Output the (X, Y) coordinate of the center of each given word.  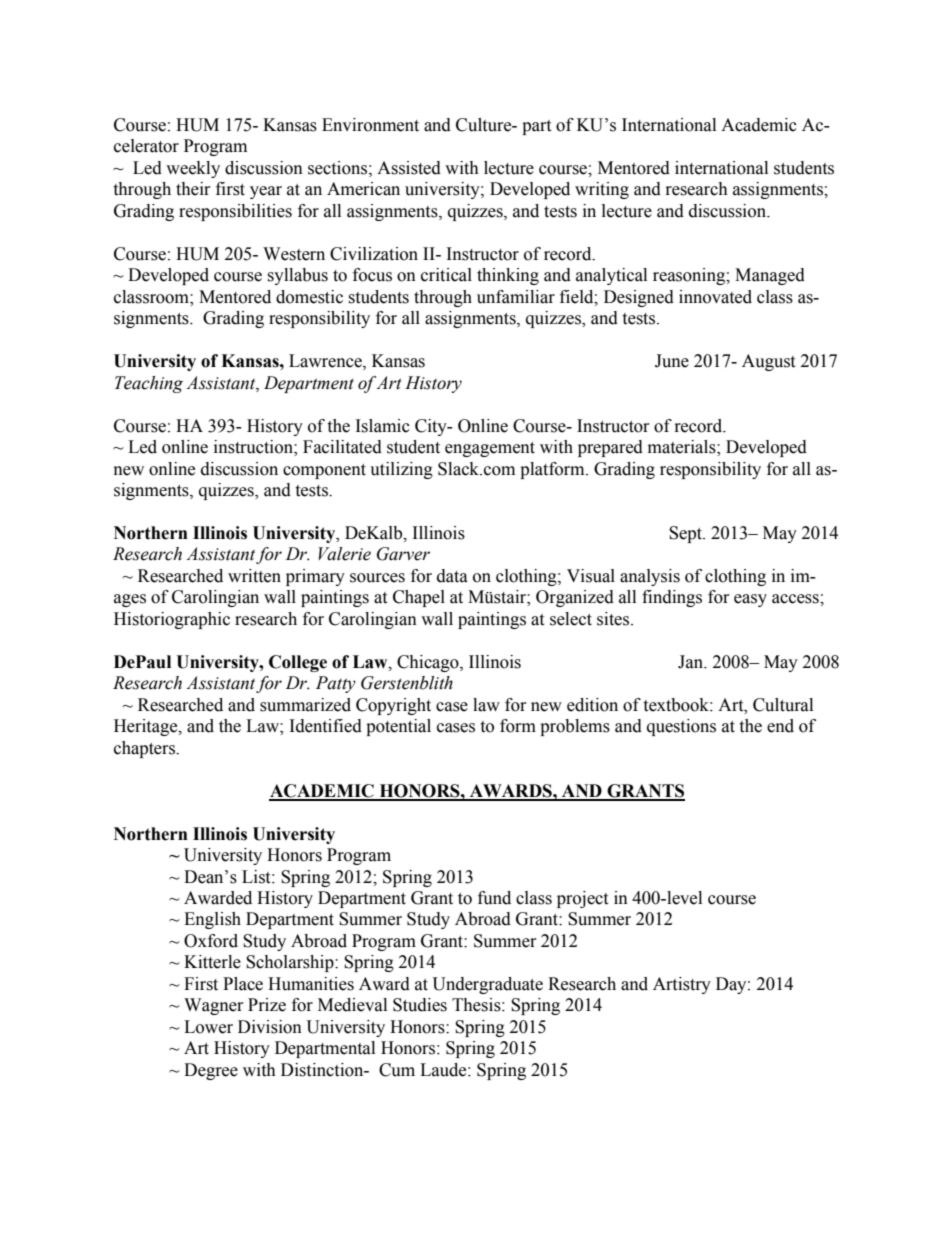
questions (681, 727)
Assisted (409, 168)
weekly (193, 169)
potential (398, 727)
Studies (420, 1005)
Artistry (682, 985)
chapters (145, 749)
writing (602, 190)
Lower (208, 1027)
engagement (490, 449)
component (324, 471)
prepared (610, 448)
